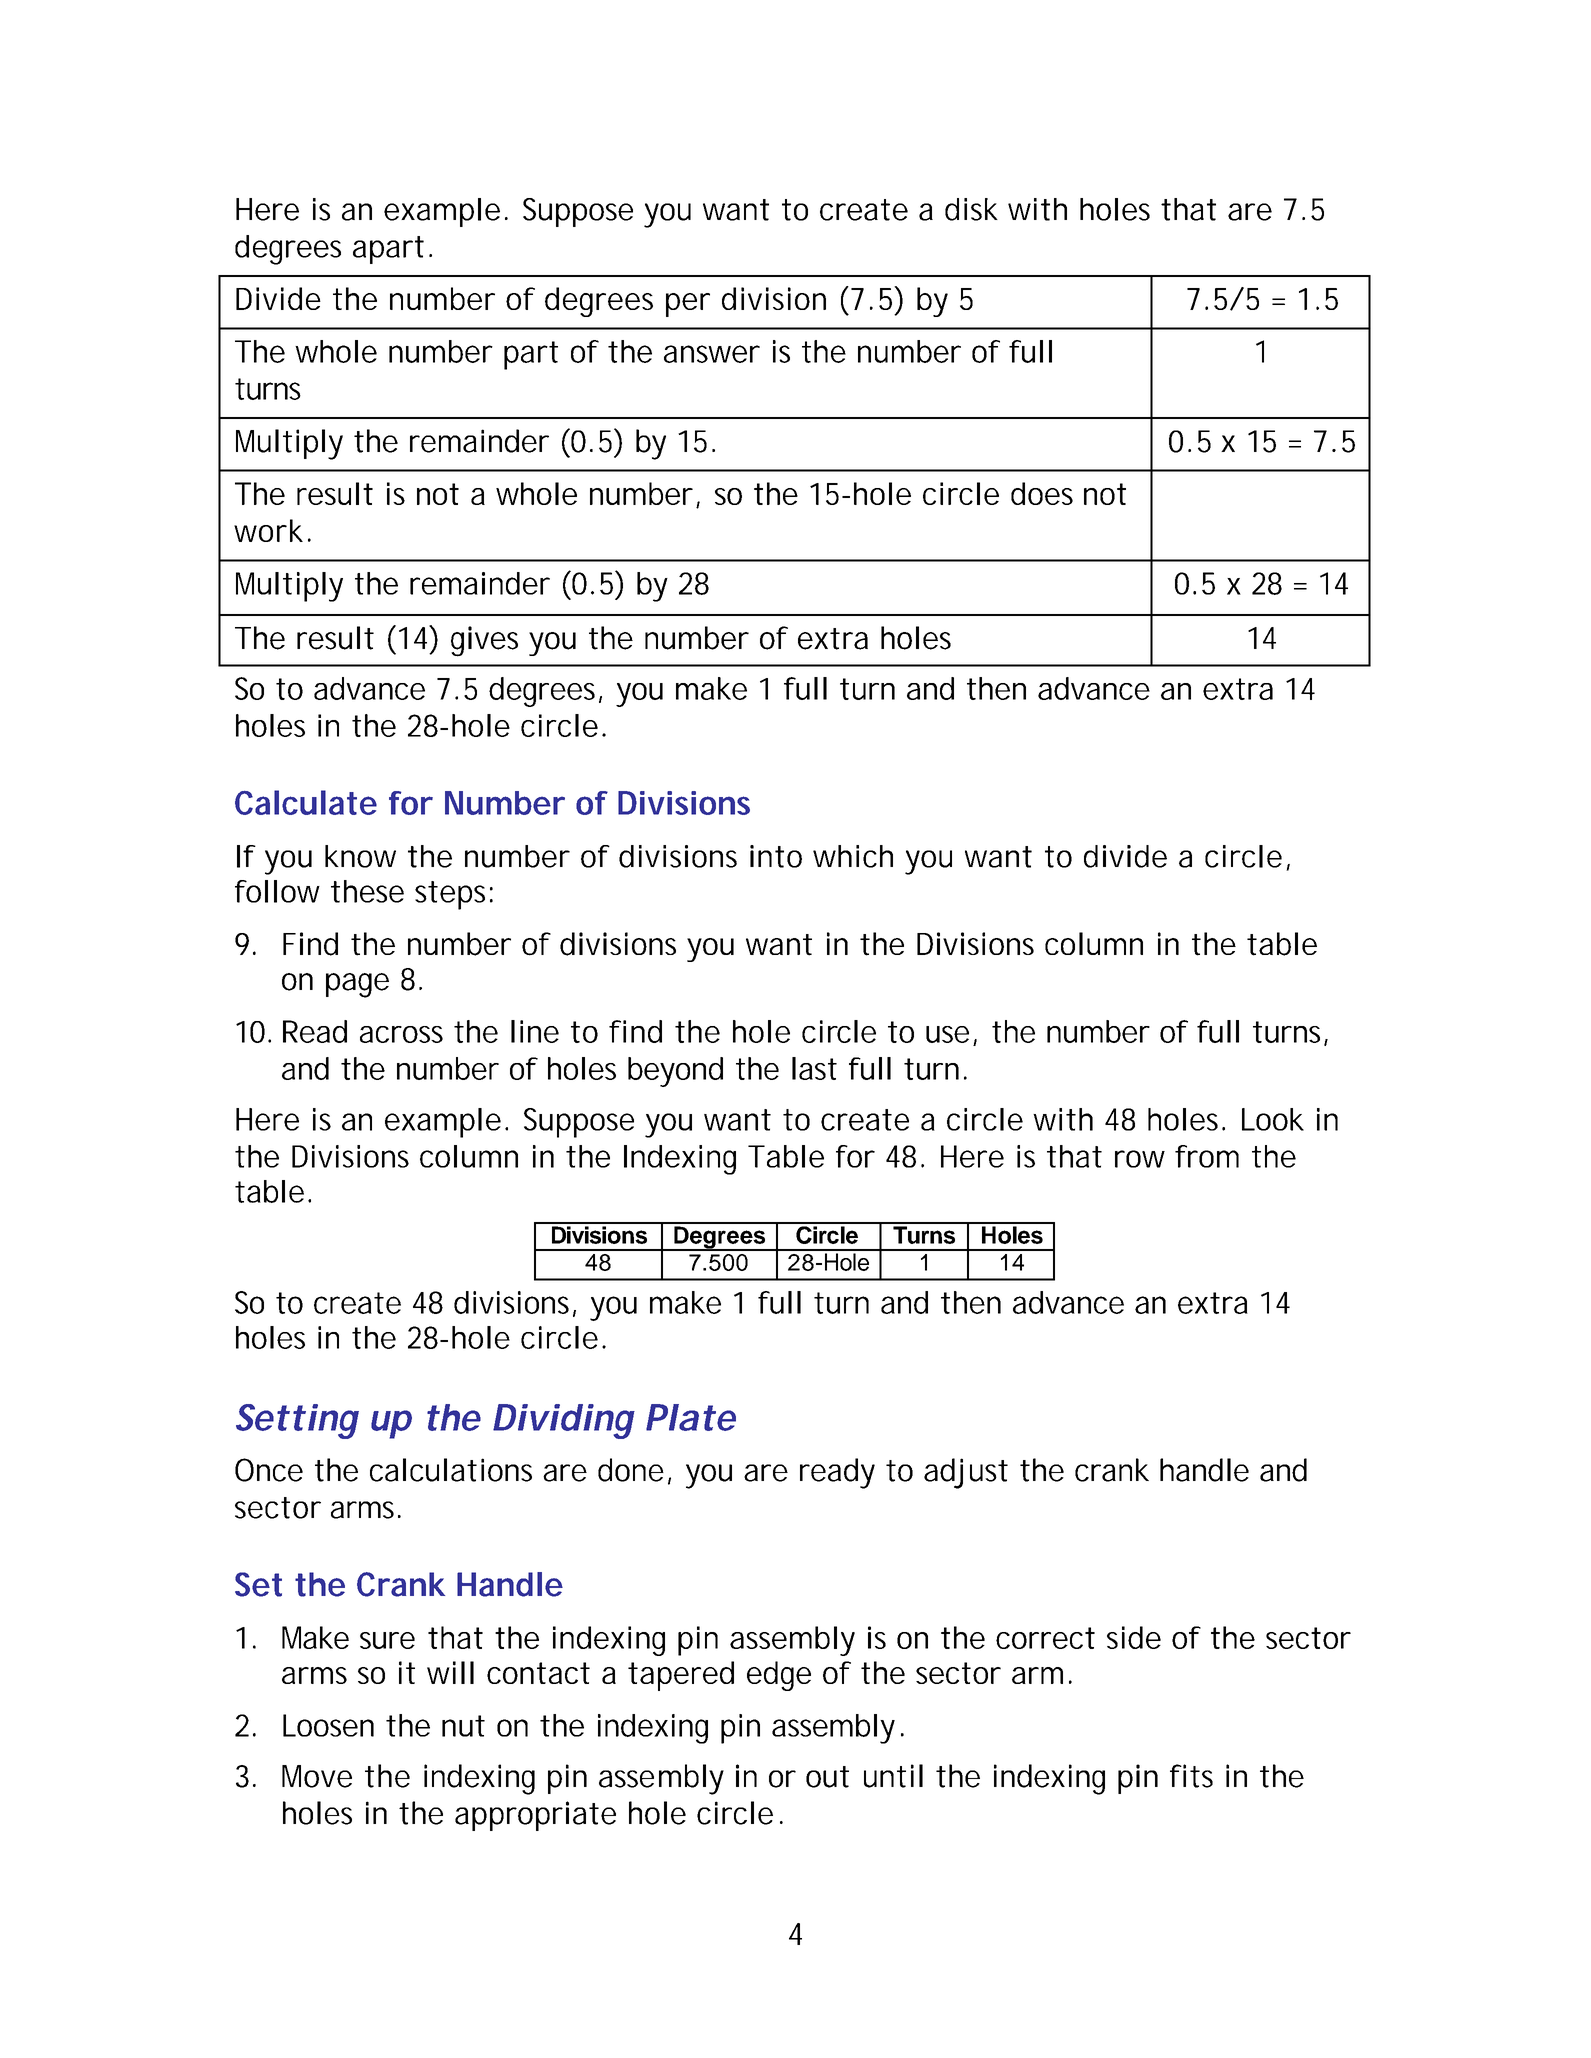  What do you see at coordinates (712, 354) in the screenshot?
I see `answer` at bounding box center [712, 354].
